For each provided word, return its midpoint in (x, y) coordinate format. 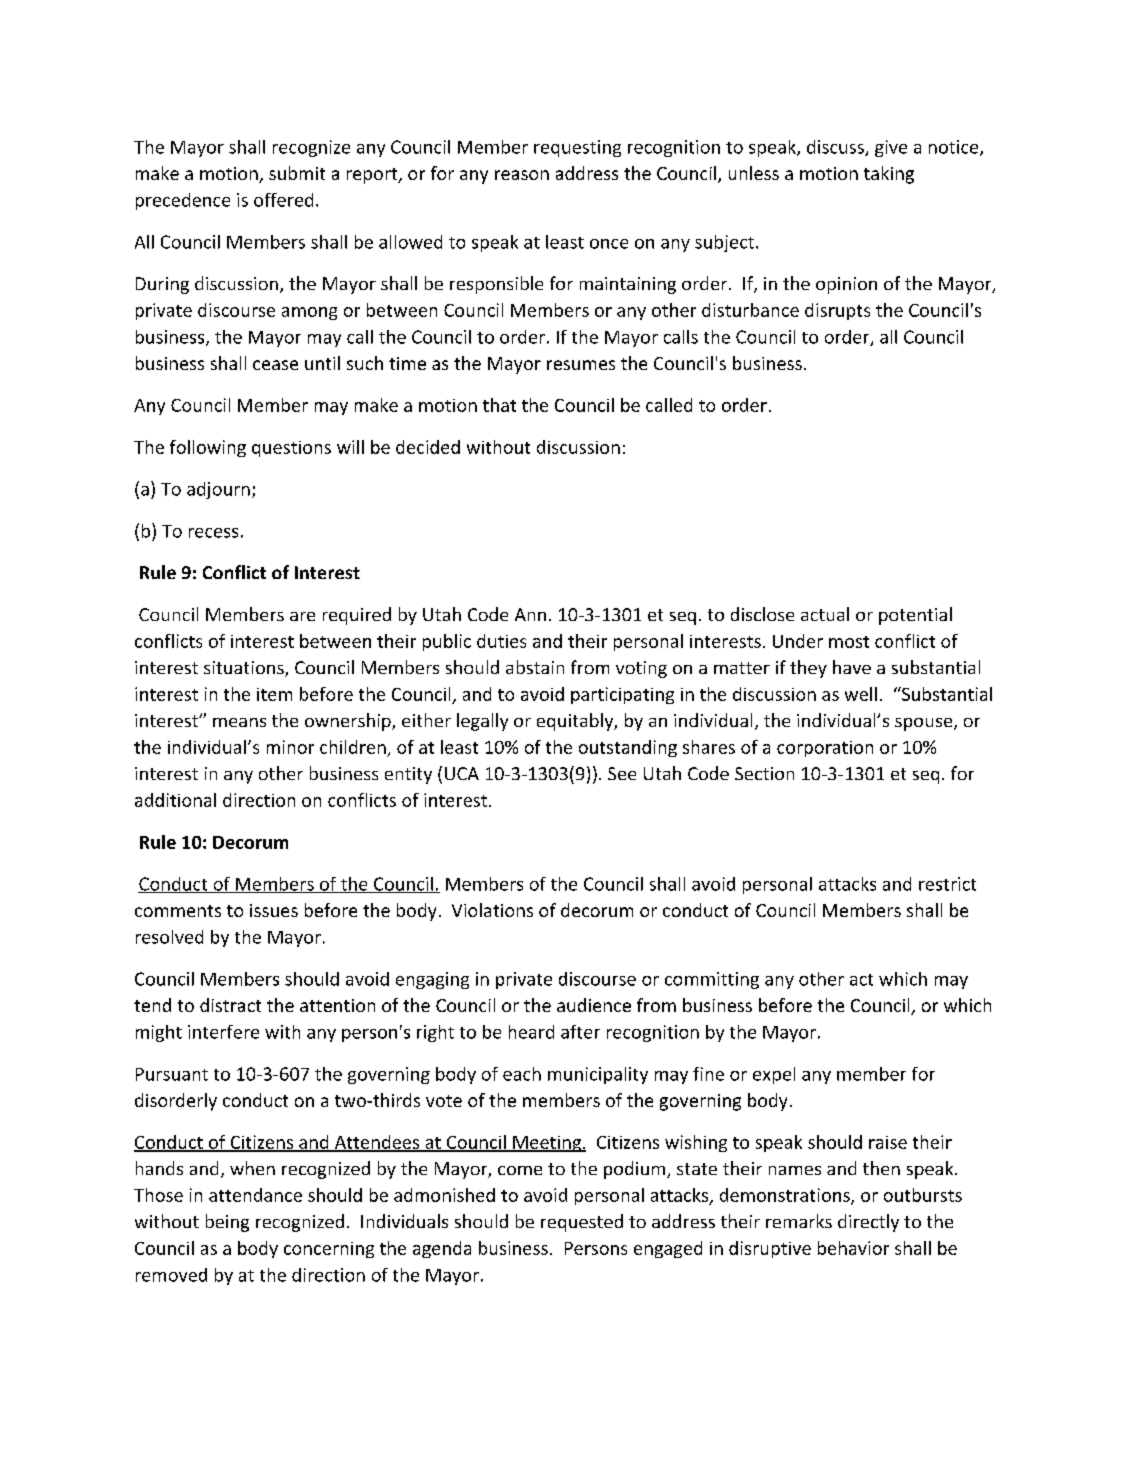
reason (522, 175)
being (227, 1223)
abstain (535, 667)
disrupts (837, 311)
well (861, 694)
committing (712, 980)
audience (594, 1005)
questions (291, 449)
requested (582, 1223)
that (499, 405)
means (239, 722)
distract (230, 1005)
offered (283, 200)
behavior (853, 1248)
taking (889, 175)
